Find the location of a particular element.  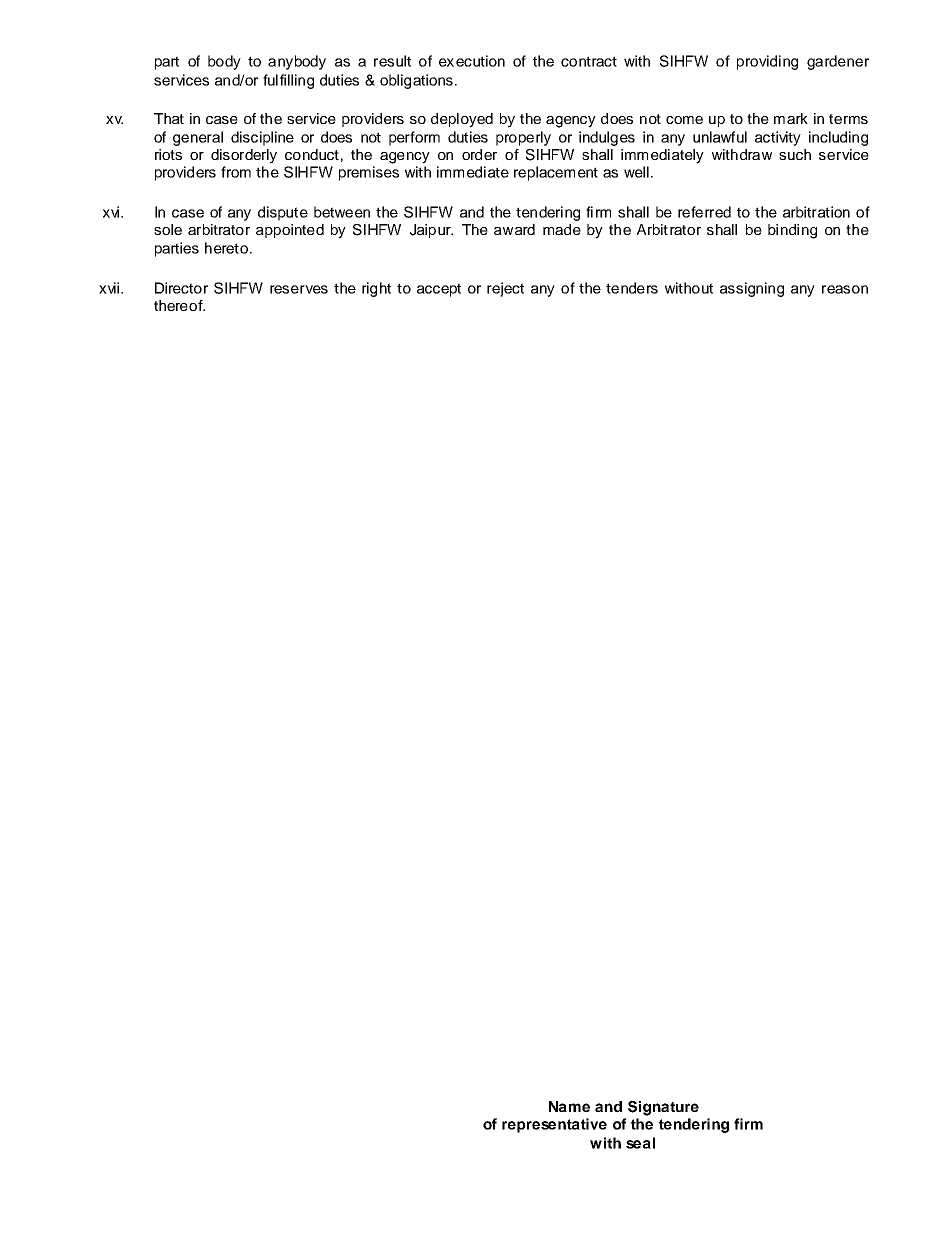

representative is located at coordinates (554, 1125).
